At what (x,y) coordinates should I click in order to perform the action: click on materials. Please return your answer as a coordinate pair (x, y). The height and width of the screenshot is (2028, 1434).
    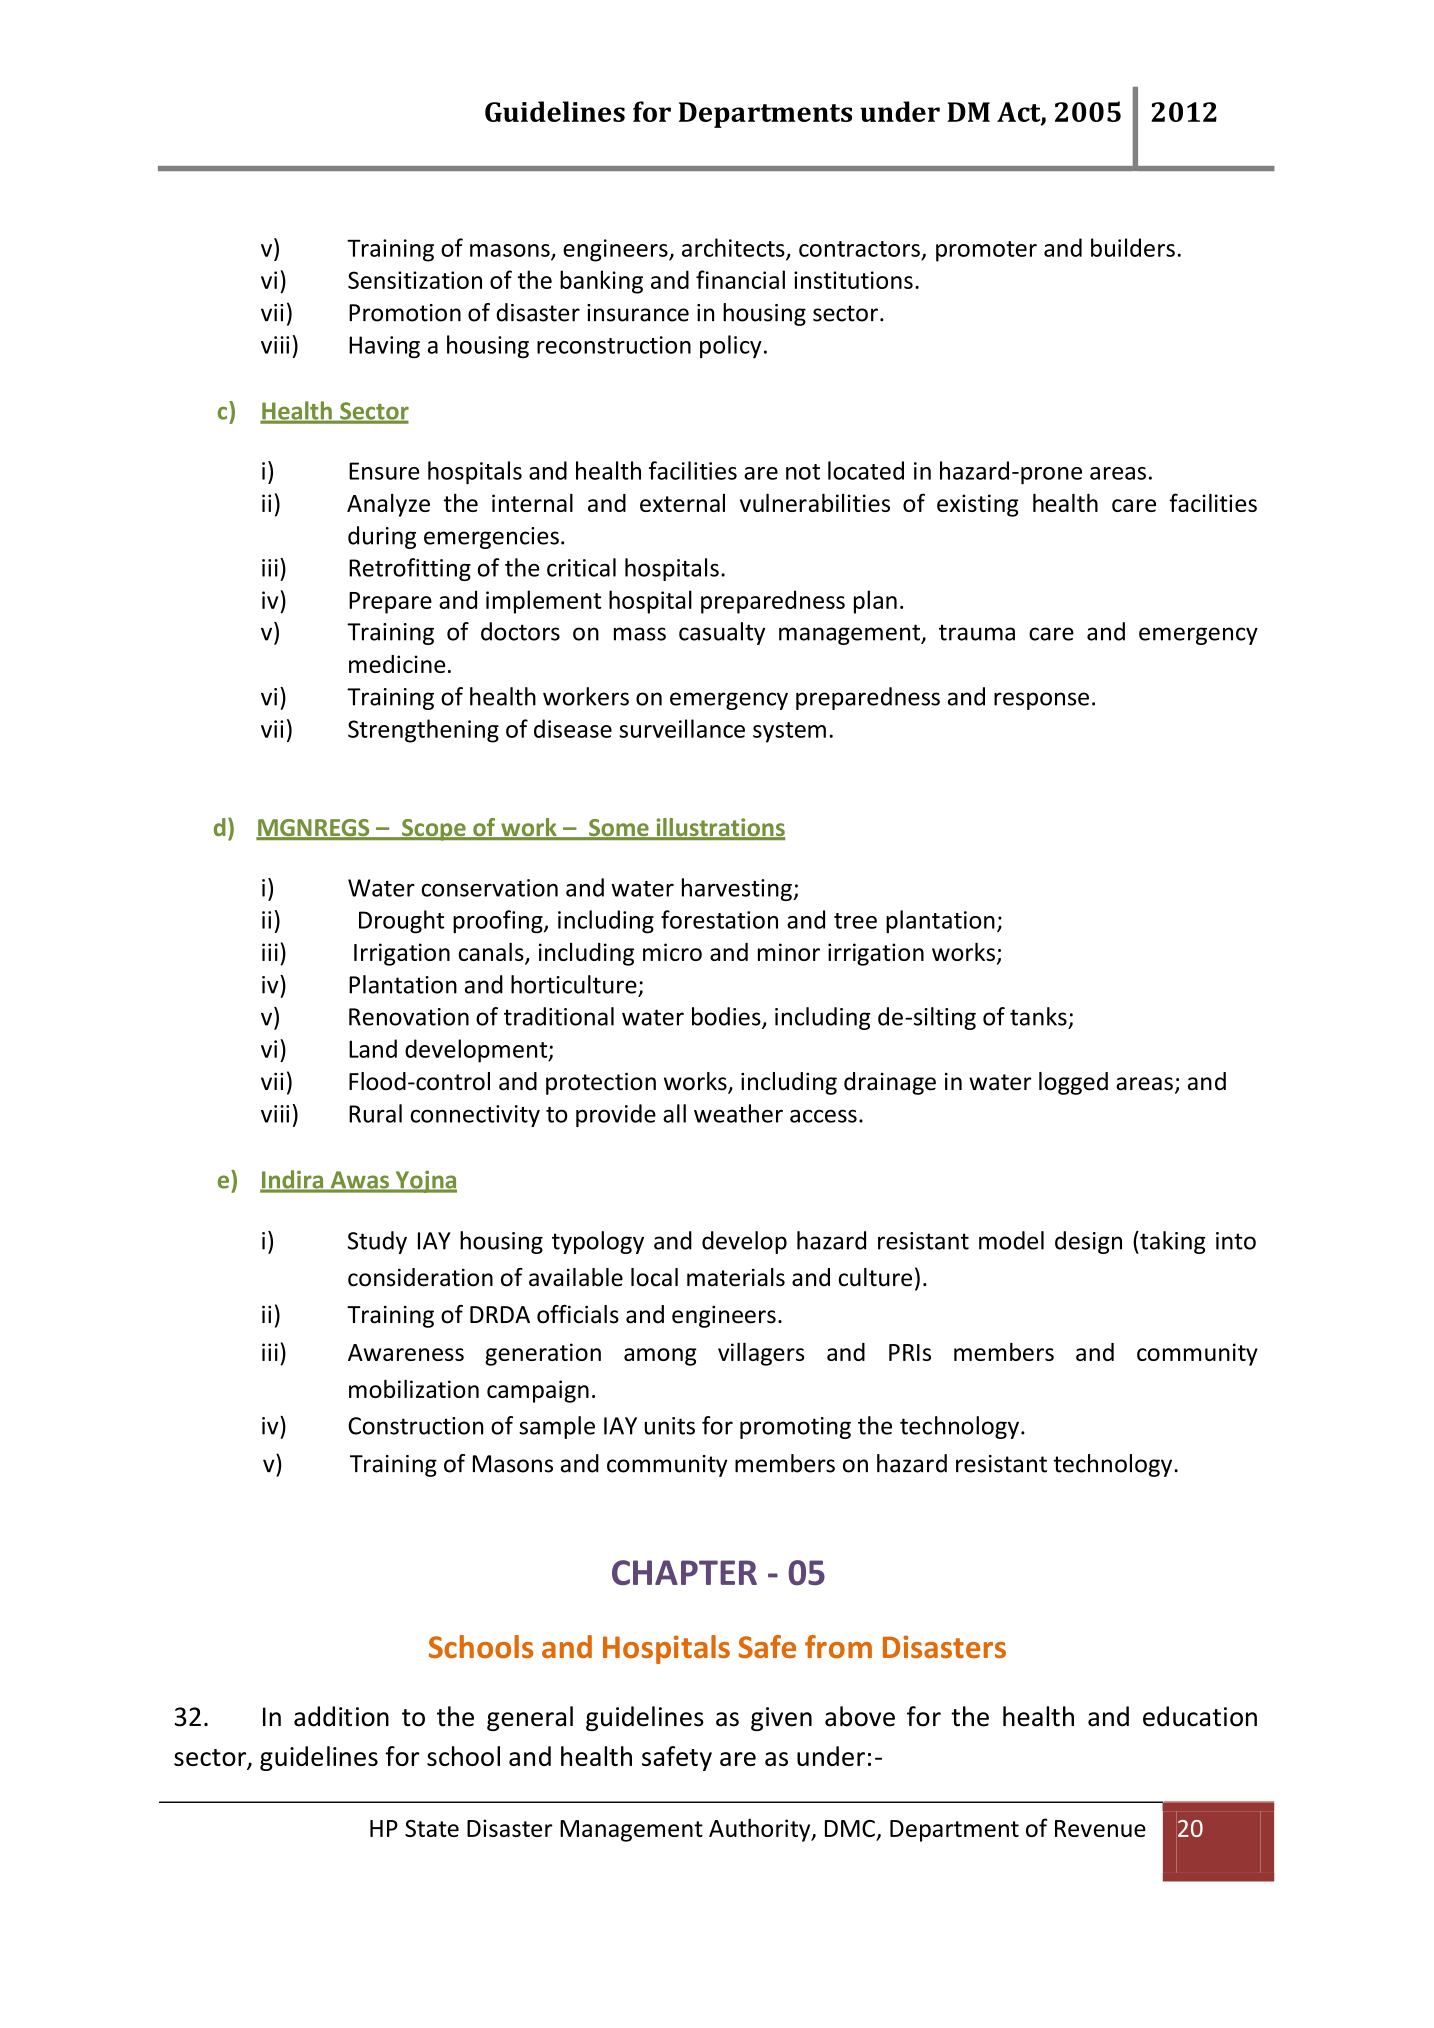
    Looking at the image, I should click on (736, 1277).
